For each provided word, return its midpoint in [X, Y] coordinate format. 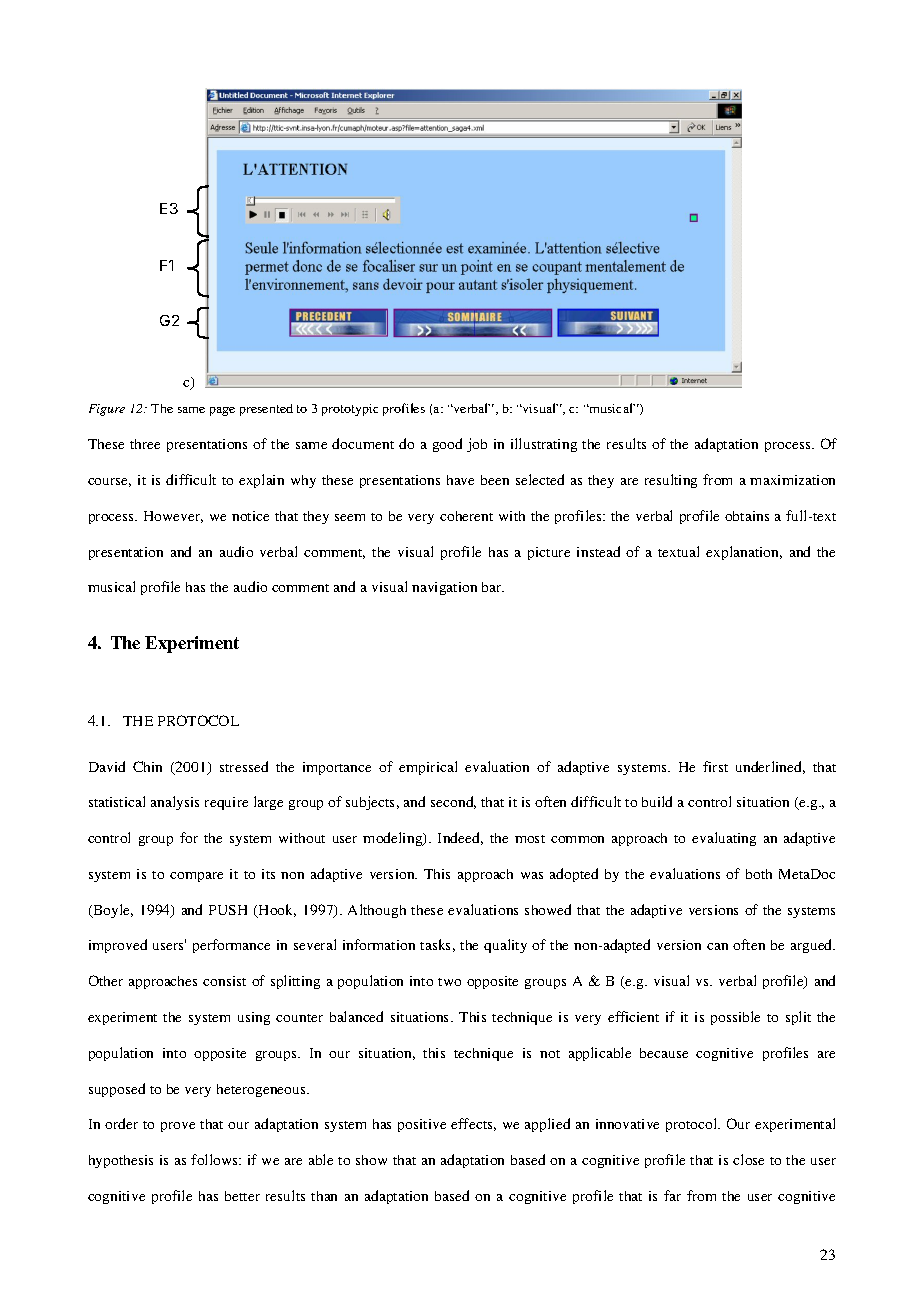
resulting [671, 481]
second [453, 802]
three [145, 444]
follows [215, 1159]
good [447, 445]
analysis [175, 803]
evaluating [724, 839]
